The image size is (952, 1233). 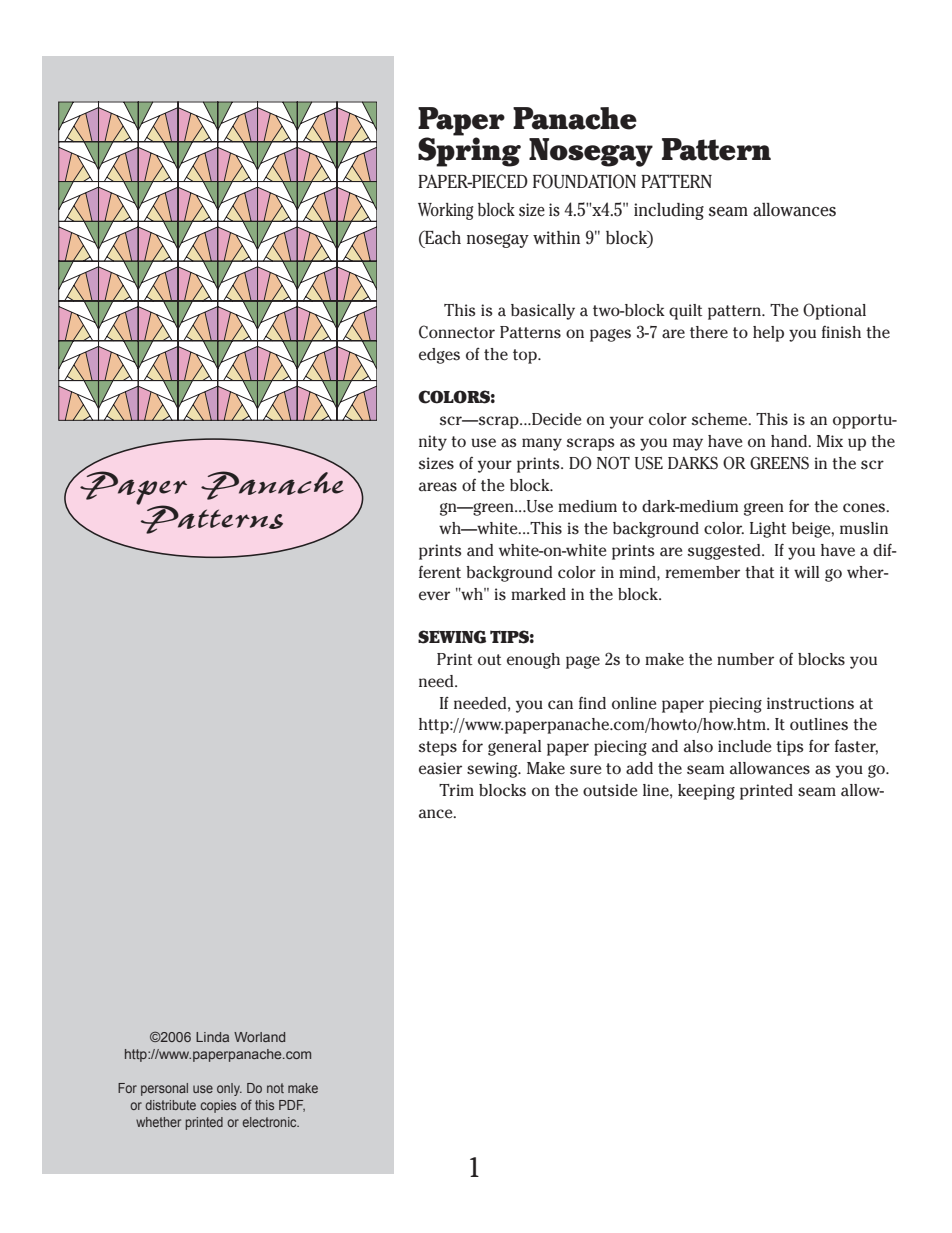 I want to click on enough, so click(x=533, y=661).
